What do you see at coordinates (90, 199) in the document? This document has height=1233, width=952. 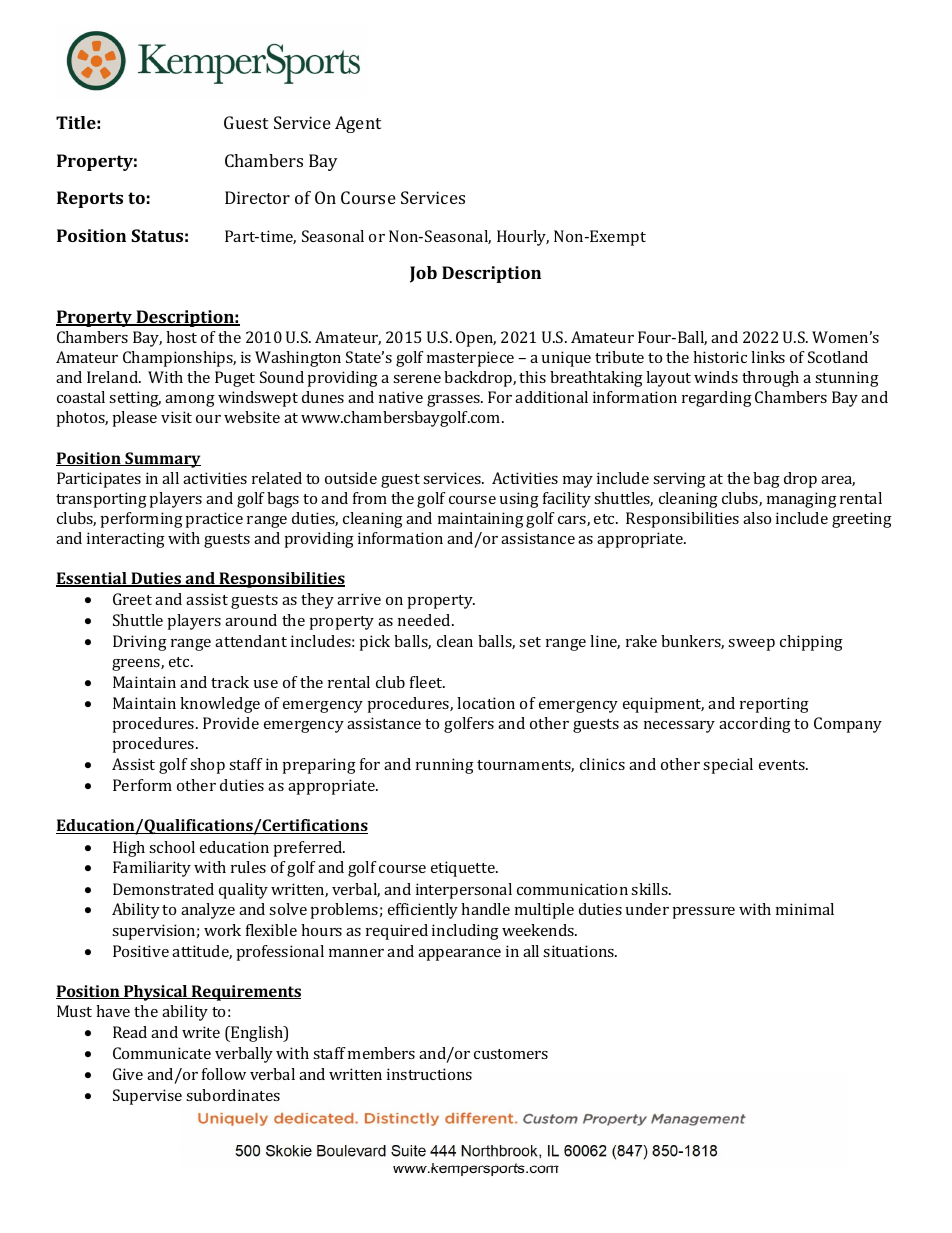 I see `Reports` at bounding box center [90, 199].
